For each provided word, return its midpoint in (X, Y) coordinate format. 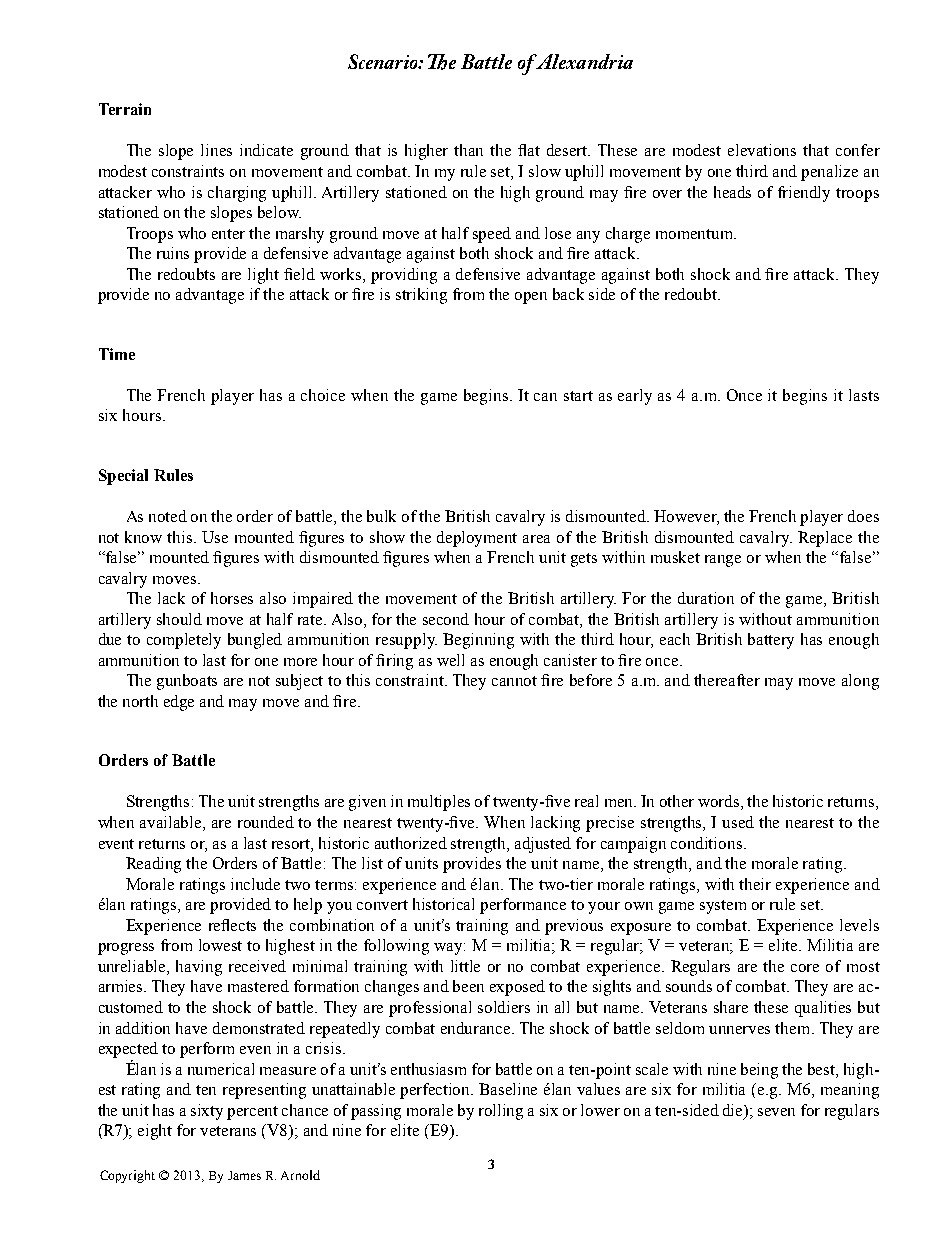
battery (771, 641)
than (468, 150)
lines (216, 150)
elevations (762, 150)
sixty (207, 1112)
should (179, 619)
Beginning (478, 641)
